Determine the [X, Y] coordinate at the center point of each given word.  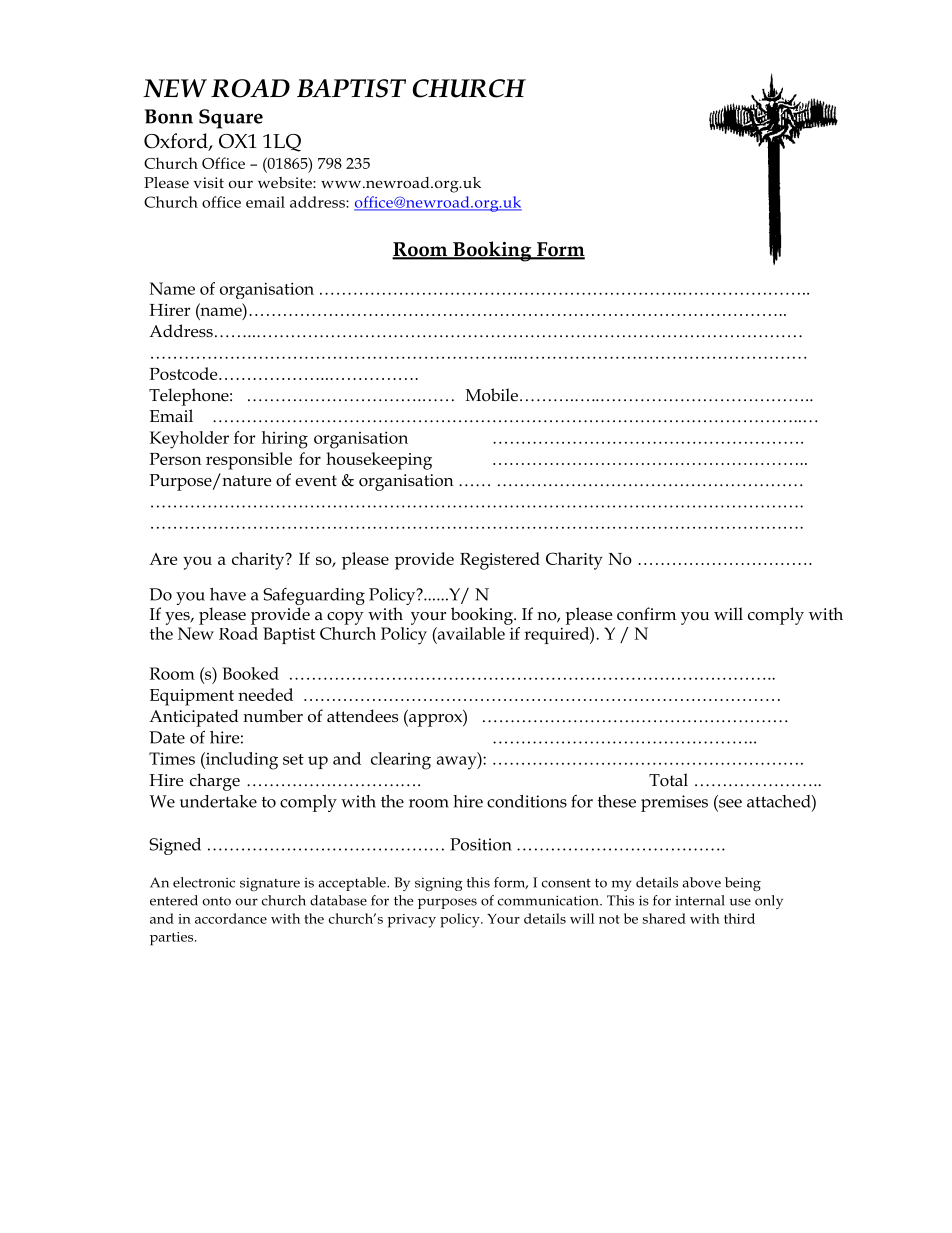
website [286, 182]
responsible [249, 461]
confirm [646, 614]
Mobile [492, 395]
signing [439, 884]
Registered [500, 561]
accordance [231, 918]
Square [231, 119]
